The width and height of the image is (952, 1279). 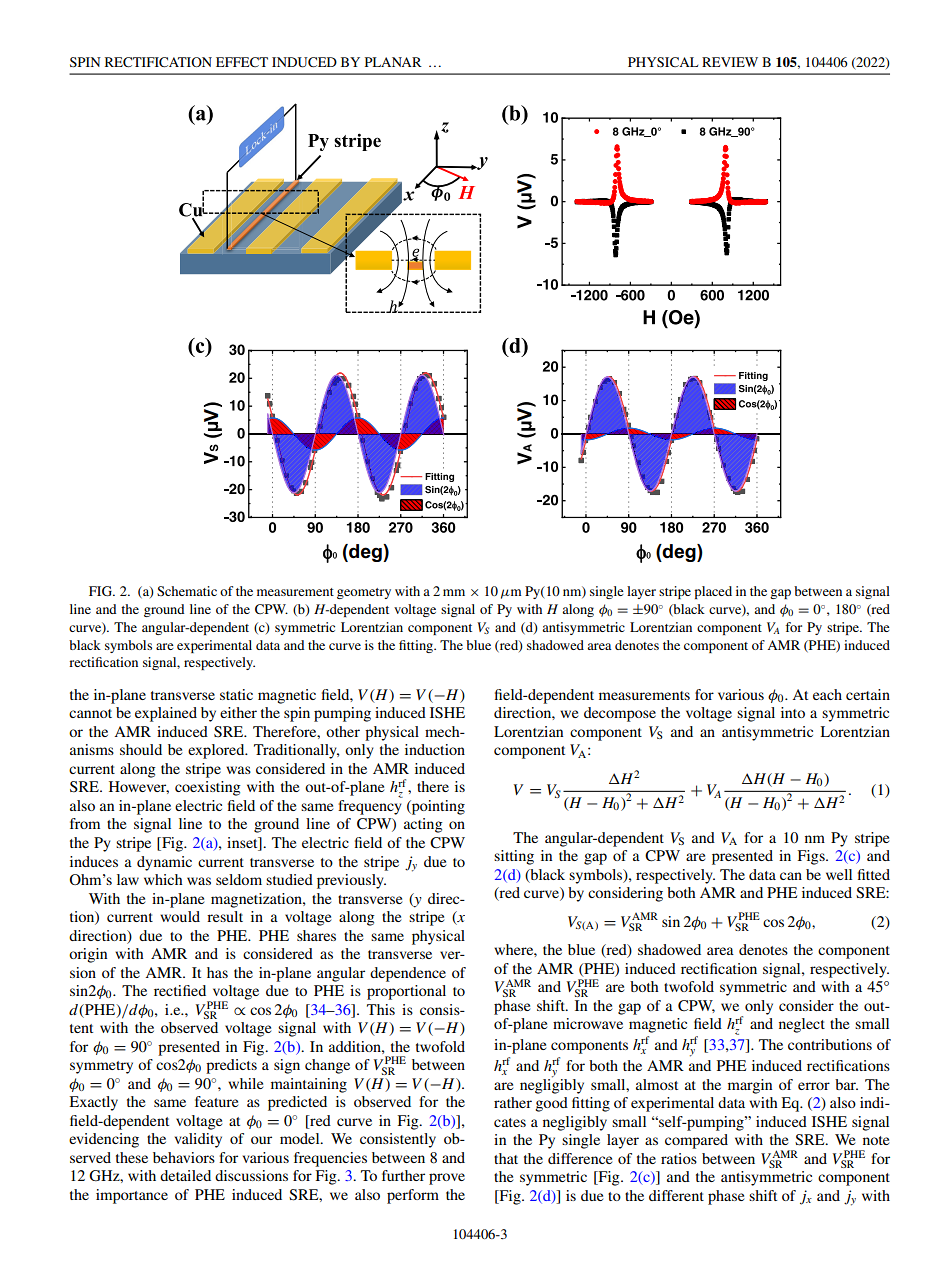 What do you see at coordinates (408, 974) in the image?
I see `dependence` at bounding box center [408, 974].
